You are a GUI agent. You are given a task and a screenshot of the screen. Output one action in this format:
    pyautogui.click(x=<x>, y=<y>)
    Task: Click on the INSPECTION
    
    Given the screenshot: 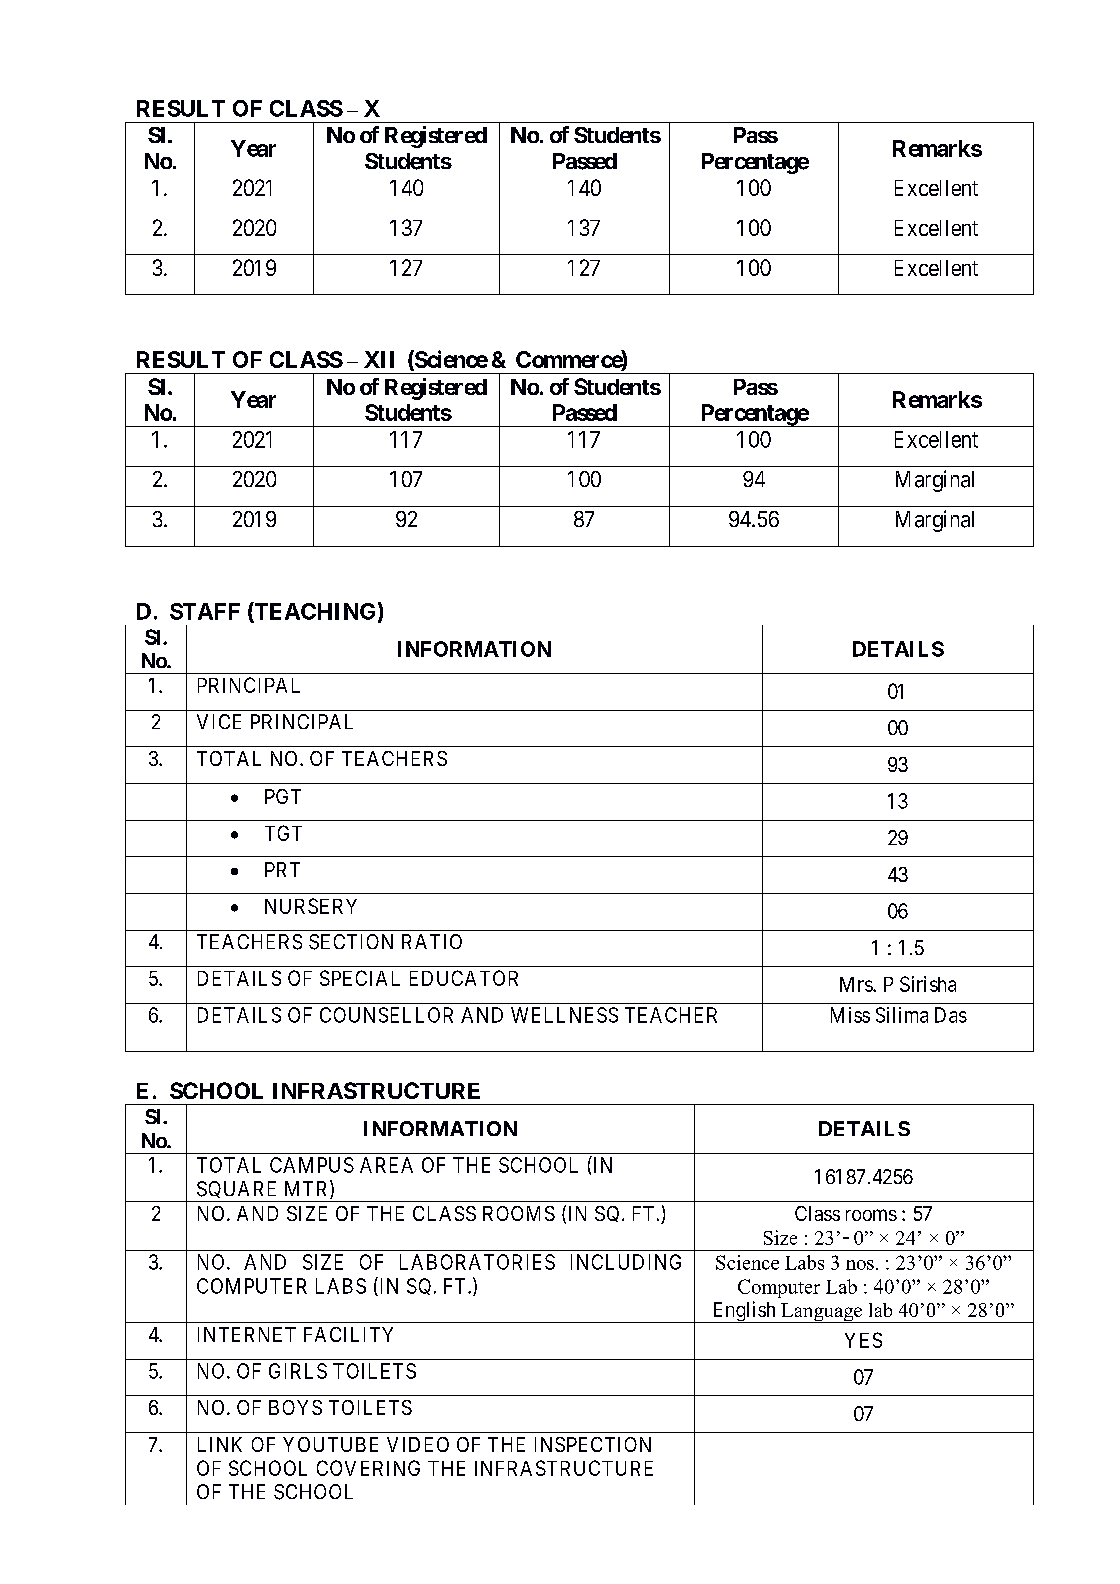 What is the action you would take?
    pyautogui.click(x=593, y=1444)
